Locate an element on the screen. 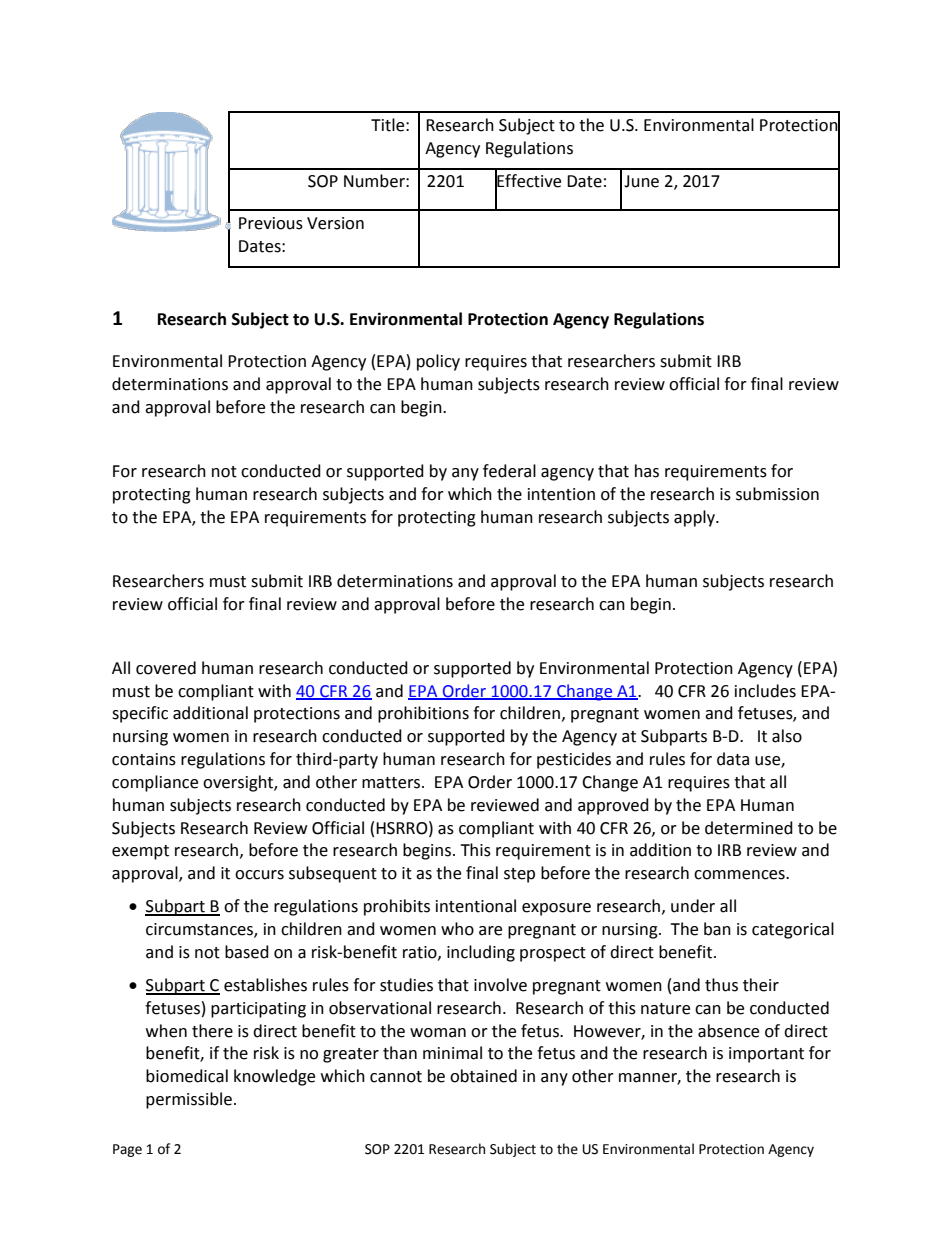  prohibitions is located at coordinates (423, 714).
